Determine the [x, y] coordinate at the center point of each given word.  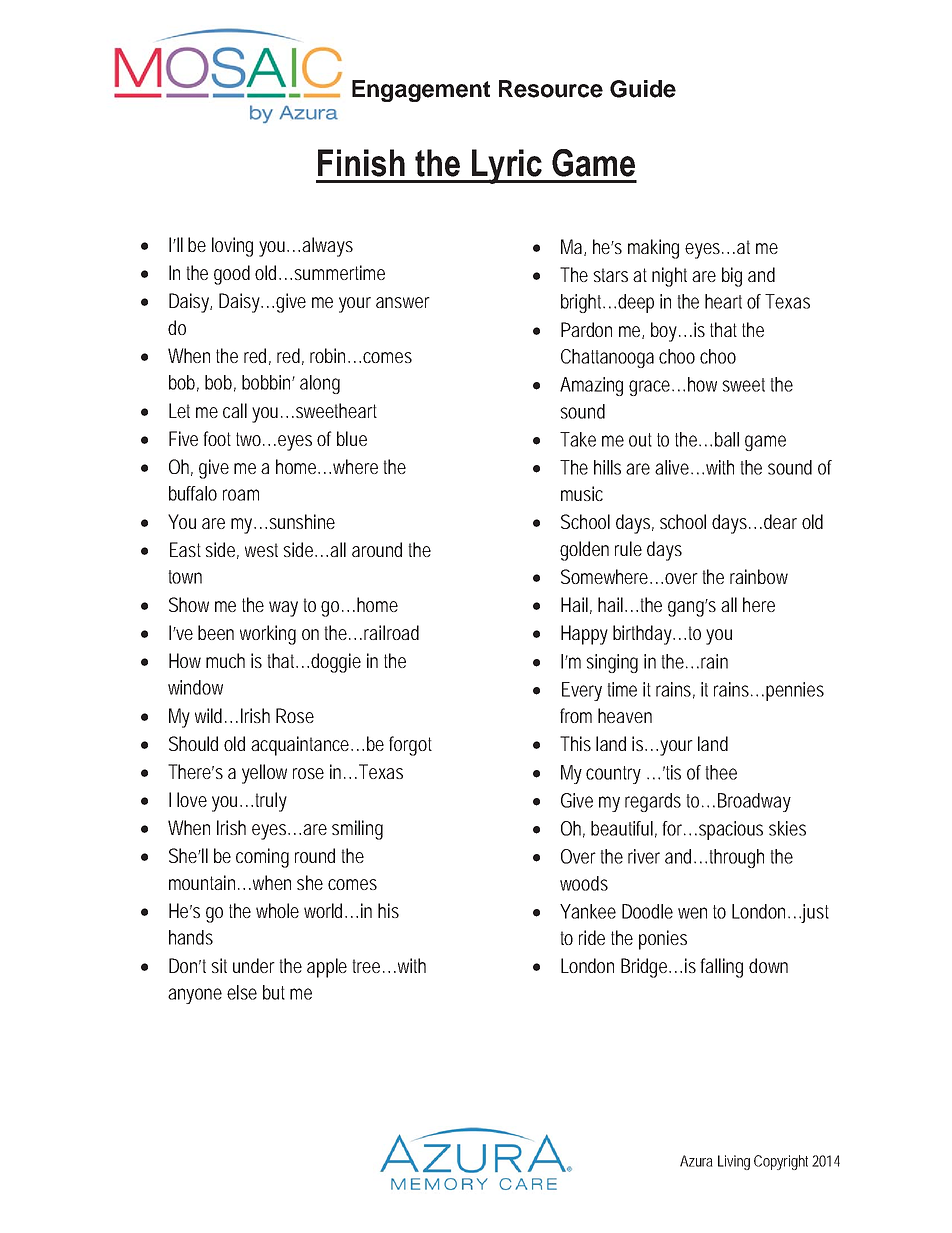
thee [721, 772]
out [640, 440]
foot [217, 438]
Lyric [506, 166]
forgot [410, 746]
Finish [361, 163]
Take [578, 439]
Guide [643, 89]
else [242, 992]
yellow [264, 774]
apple [327, 968]
